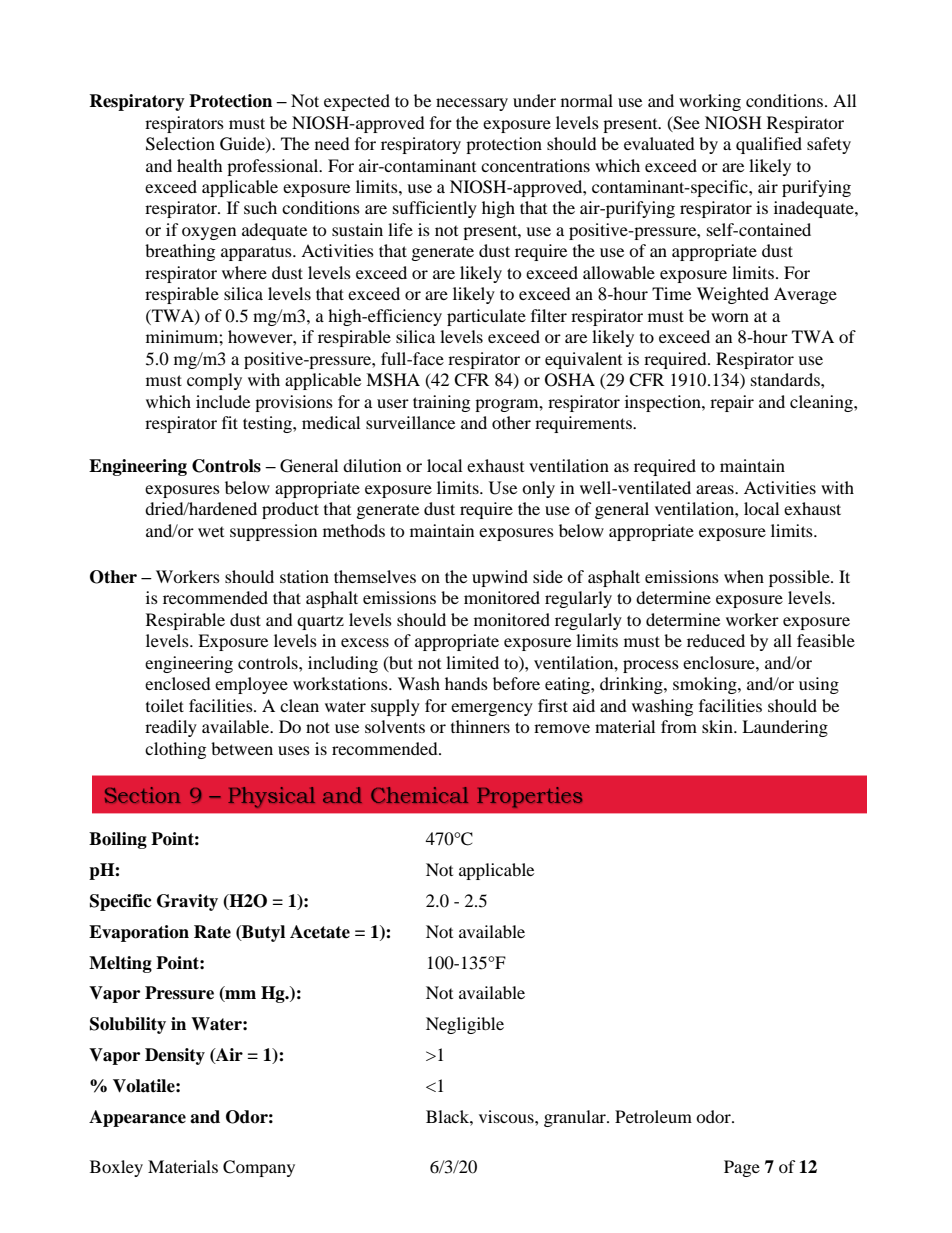 The height and width of the screenshot is (1233, 952). I want to click on fit, so click(230, 422).
